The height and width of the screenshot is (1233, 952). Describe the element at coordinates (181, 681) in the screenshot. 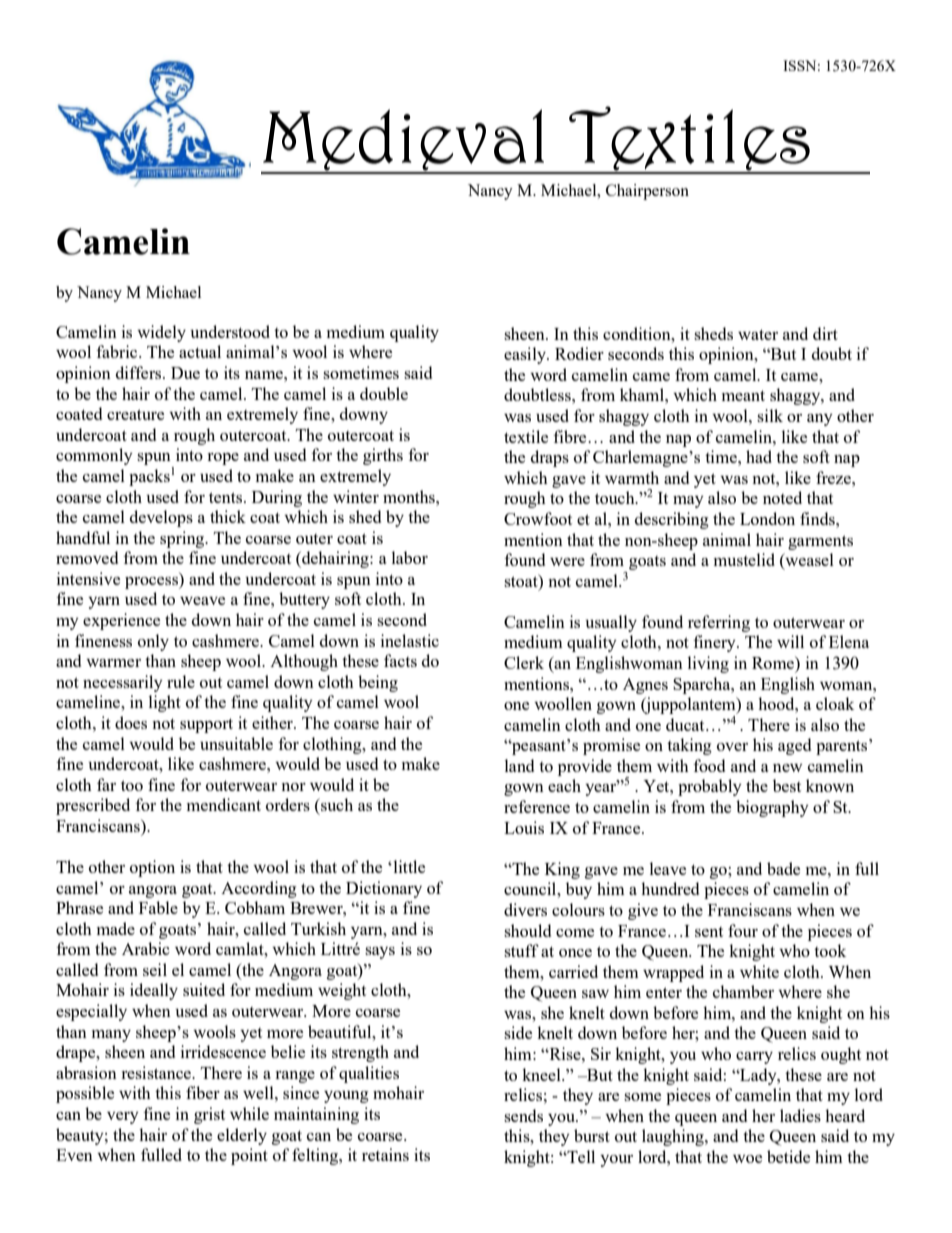

I see `rule` at that location.
